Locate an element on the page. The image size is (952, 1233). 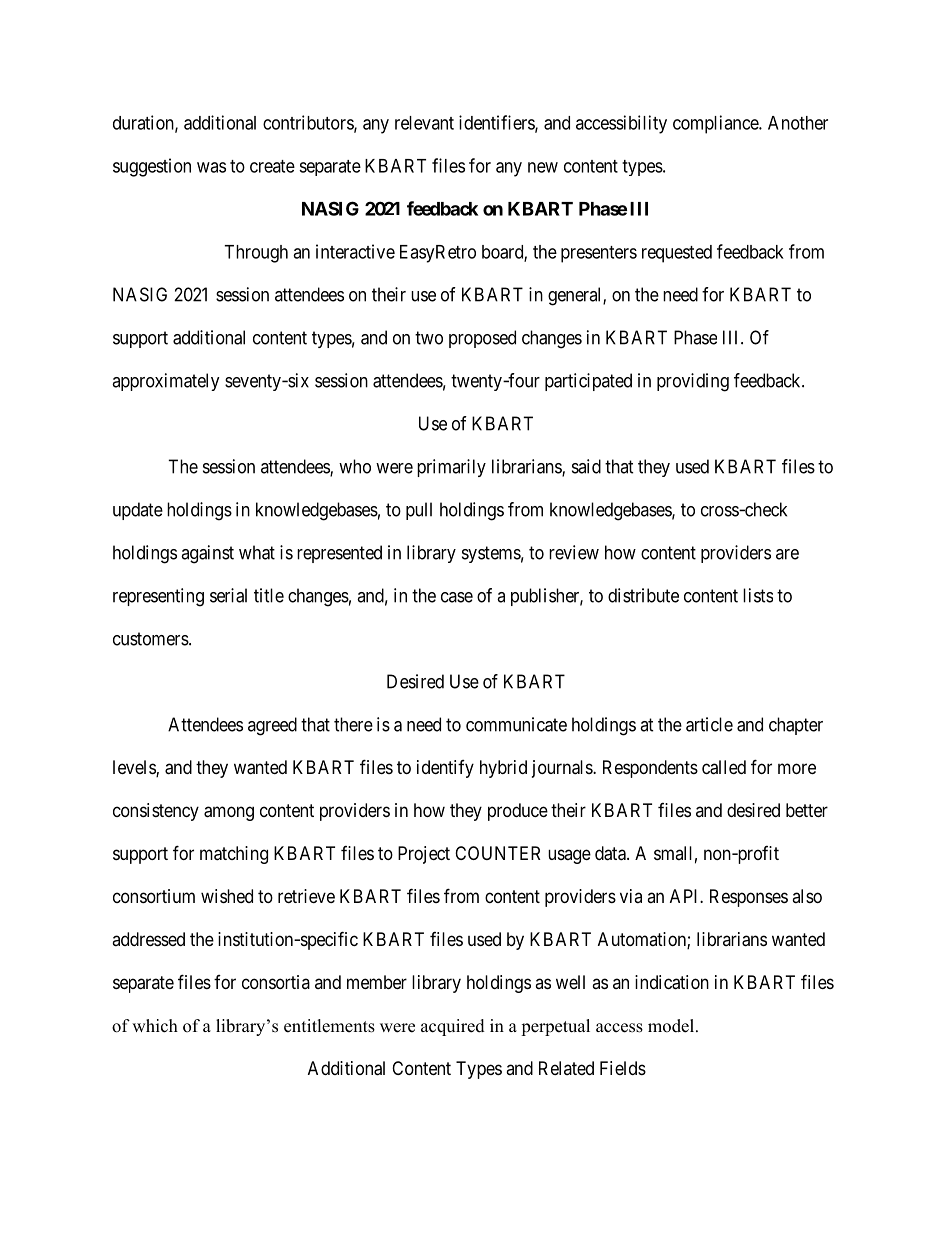
identify is located at coordinates (445, 769).
